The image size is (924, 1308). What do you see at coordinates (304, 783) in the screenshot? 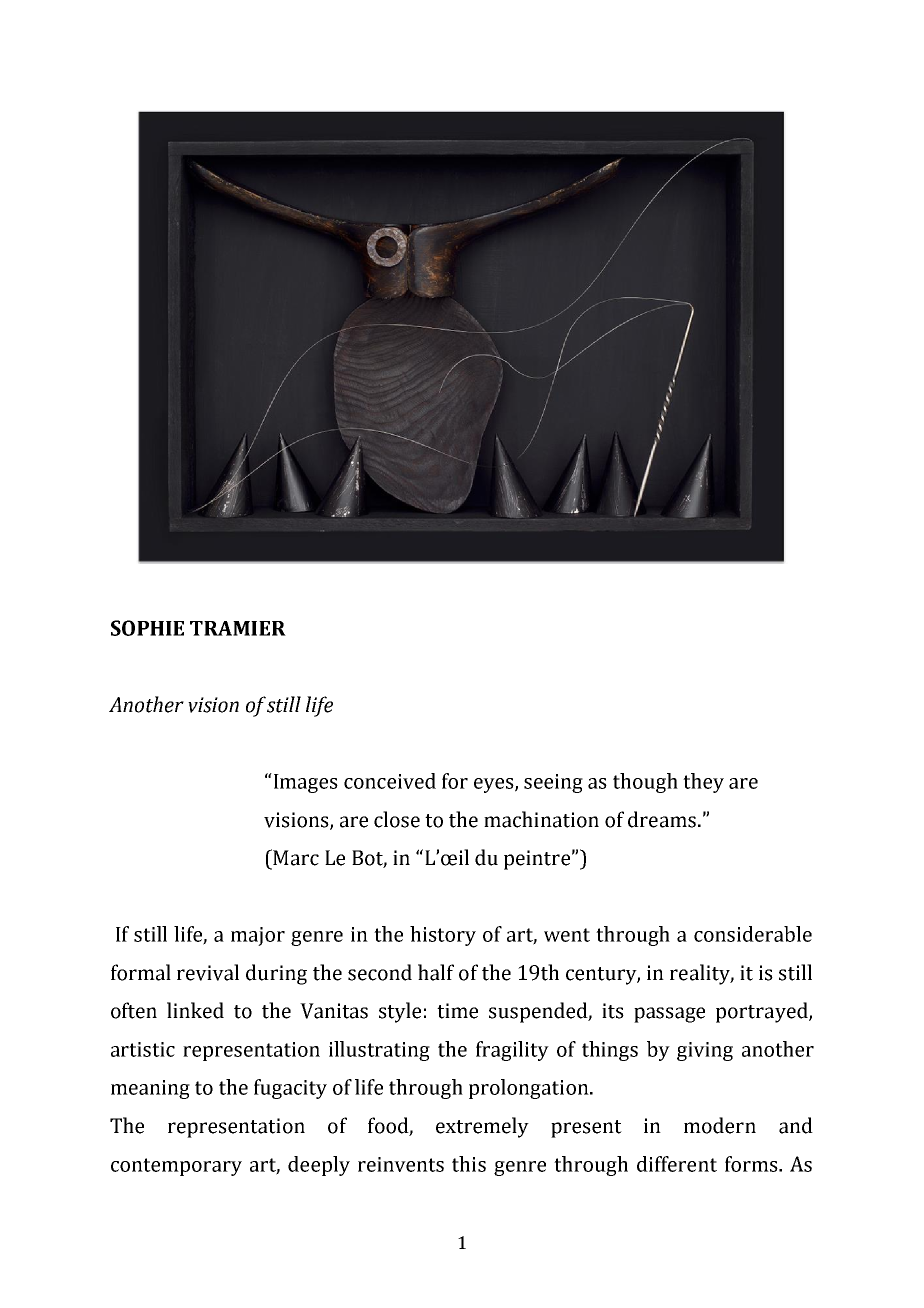
I see `Images` at bounding box center [304, 783].
